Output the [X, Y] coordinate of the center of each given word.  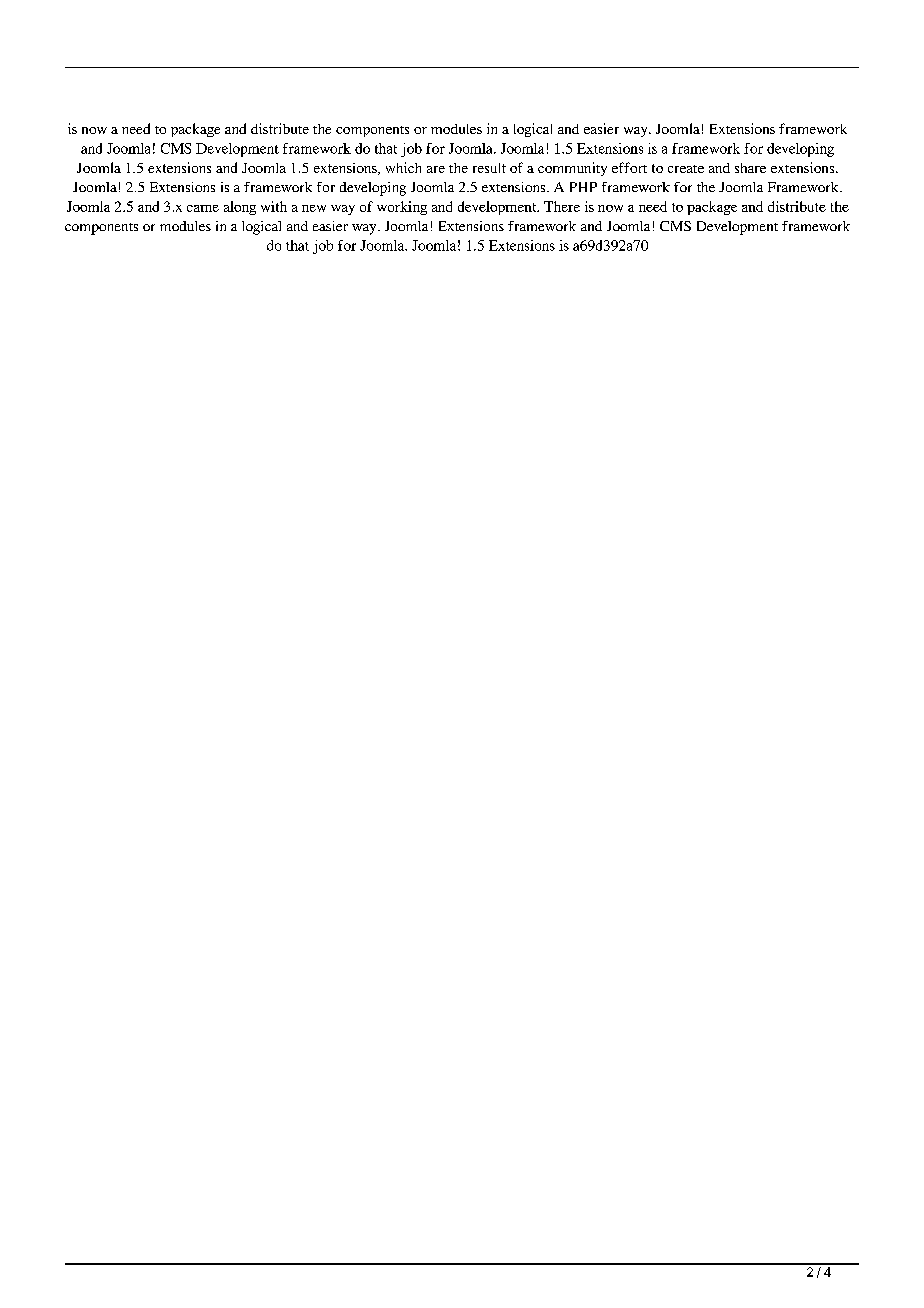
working [402, 208]
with [274, 206]
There [562, 206]
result [489, 168]
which [403, 167]
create [686, 169]
